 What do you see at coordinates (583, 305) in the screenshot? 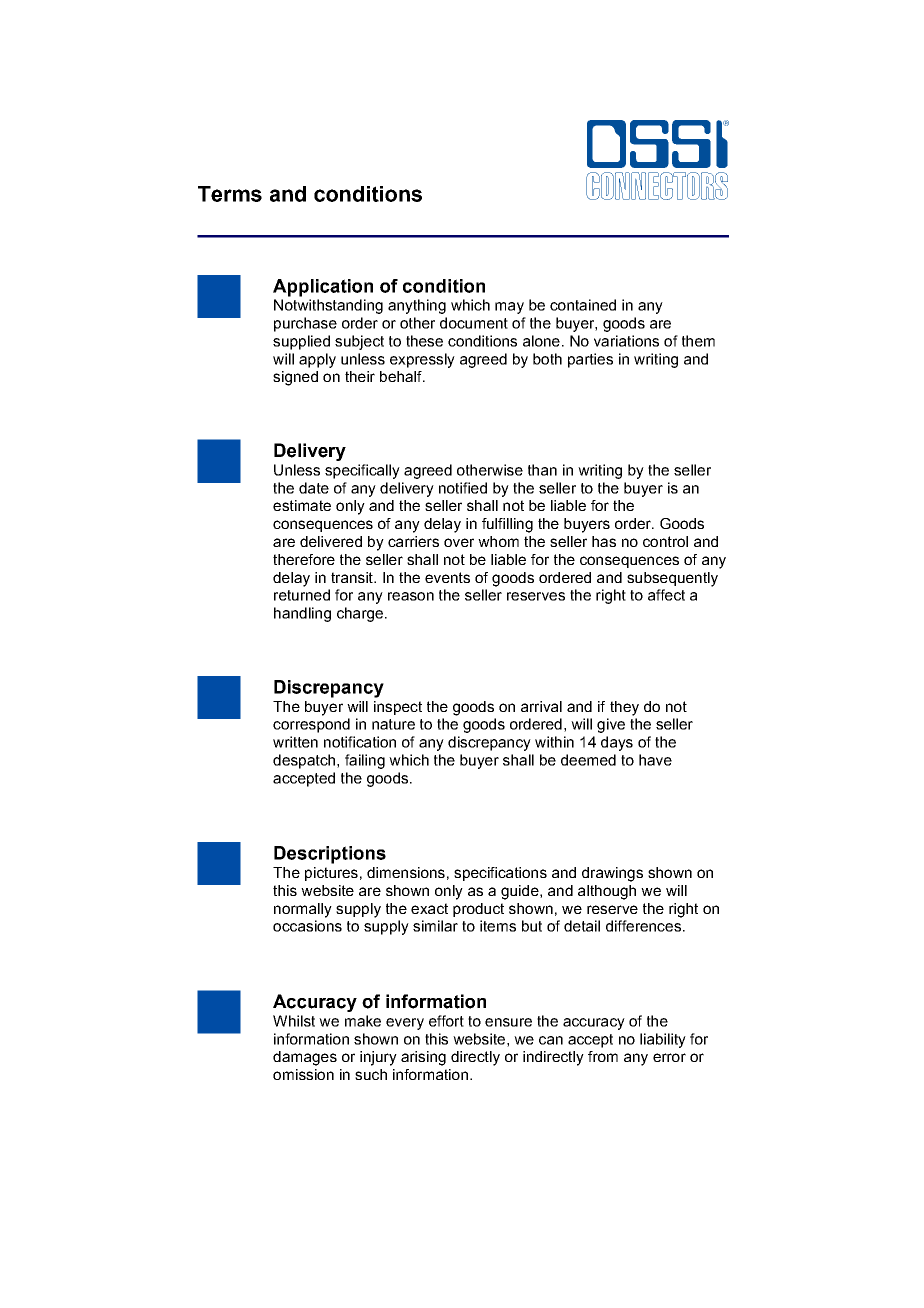
I see `contained` at bounding box center [583, 305].
